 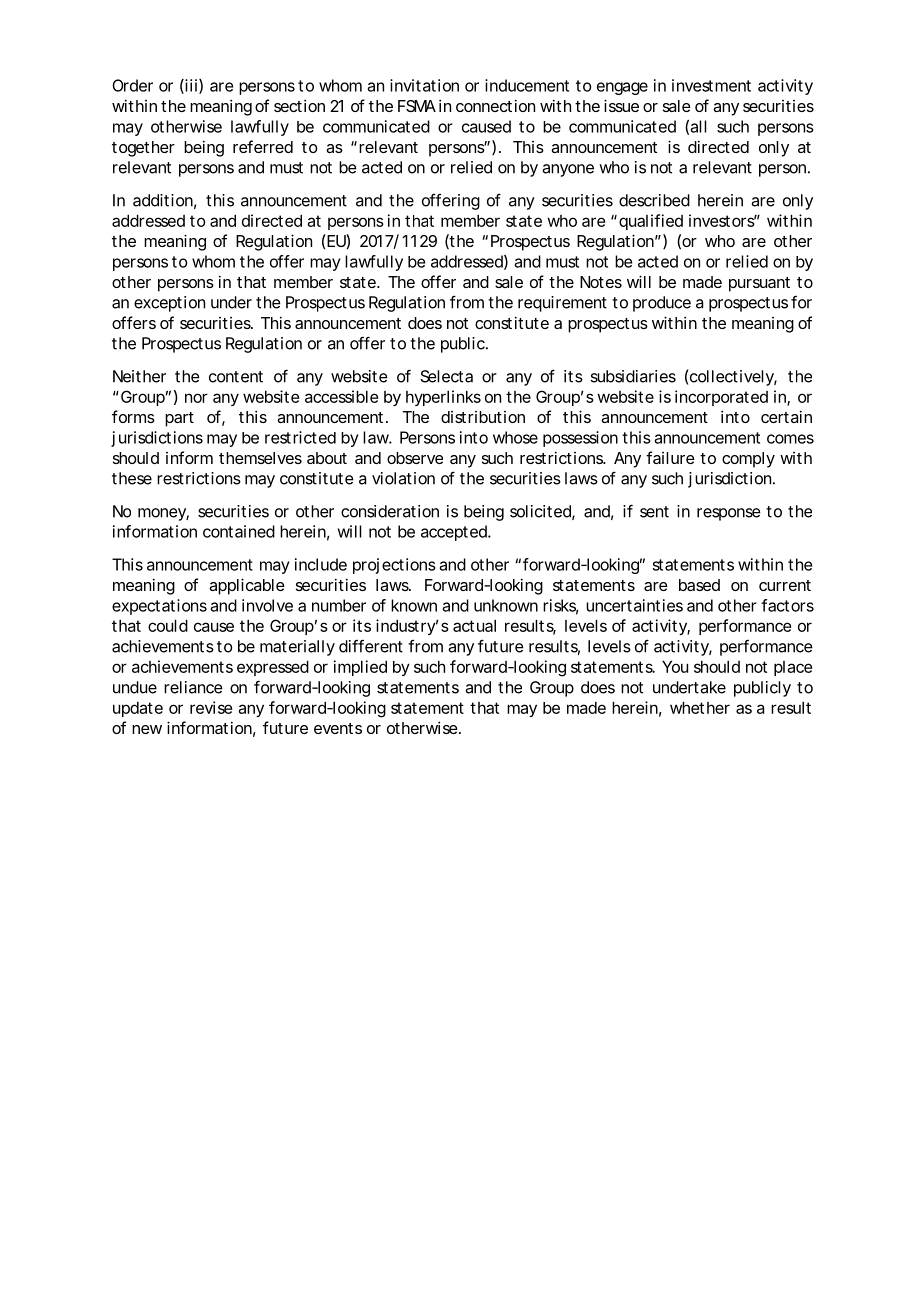 I want to click on investment, so click(x=711, y=85).
